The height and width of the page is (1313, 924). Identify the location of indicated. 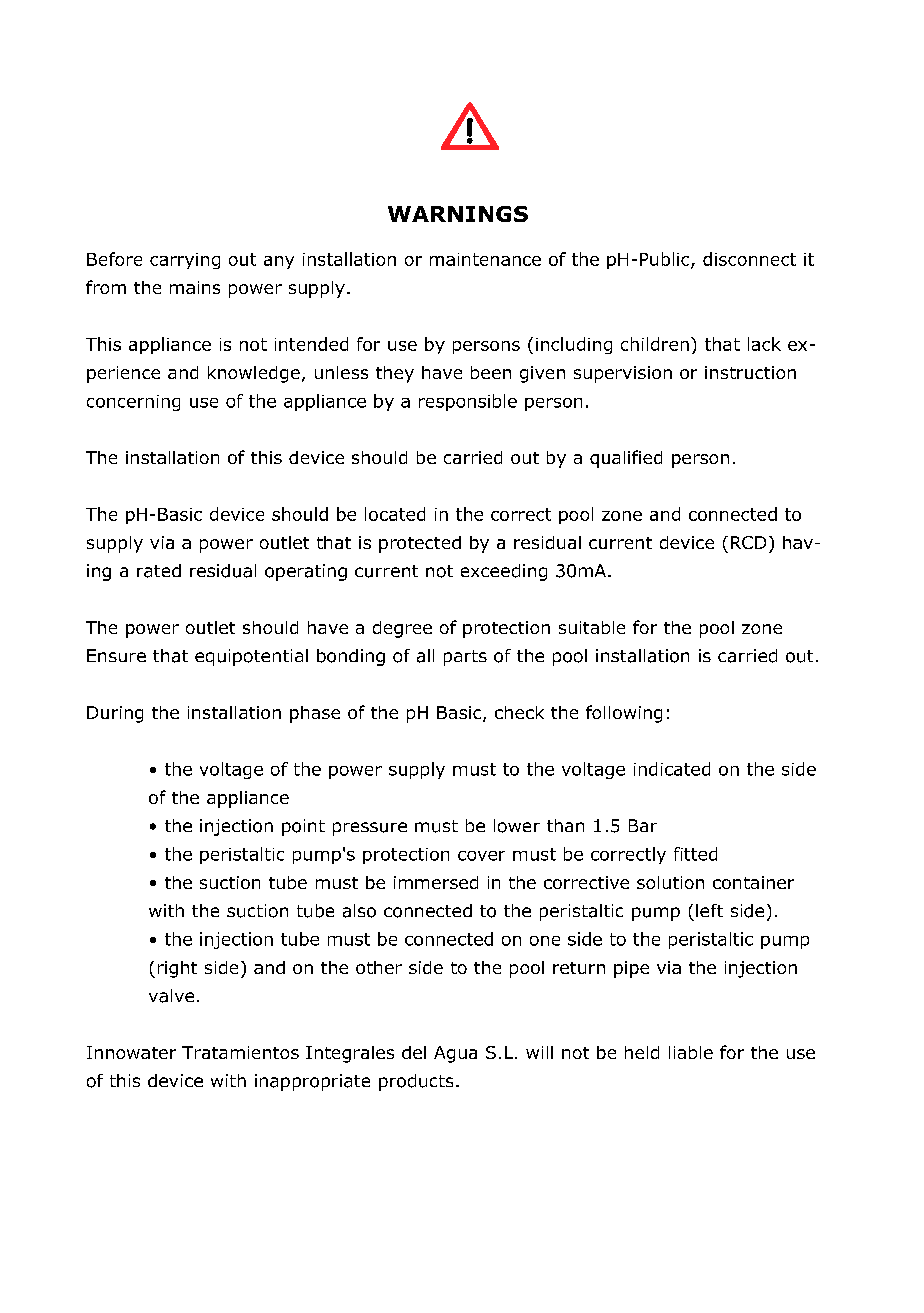
(672, 769).
